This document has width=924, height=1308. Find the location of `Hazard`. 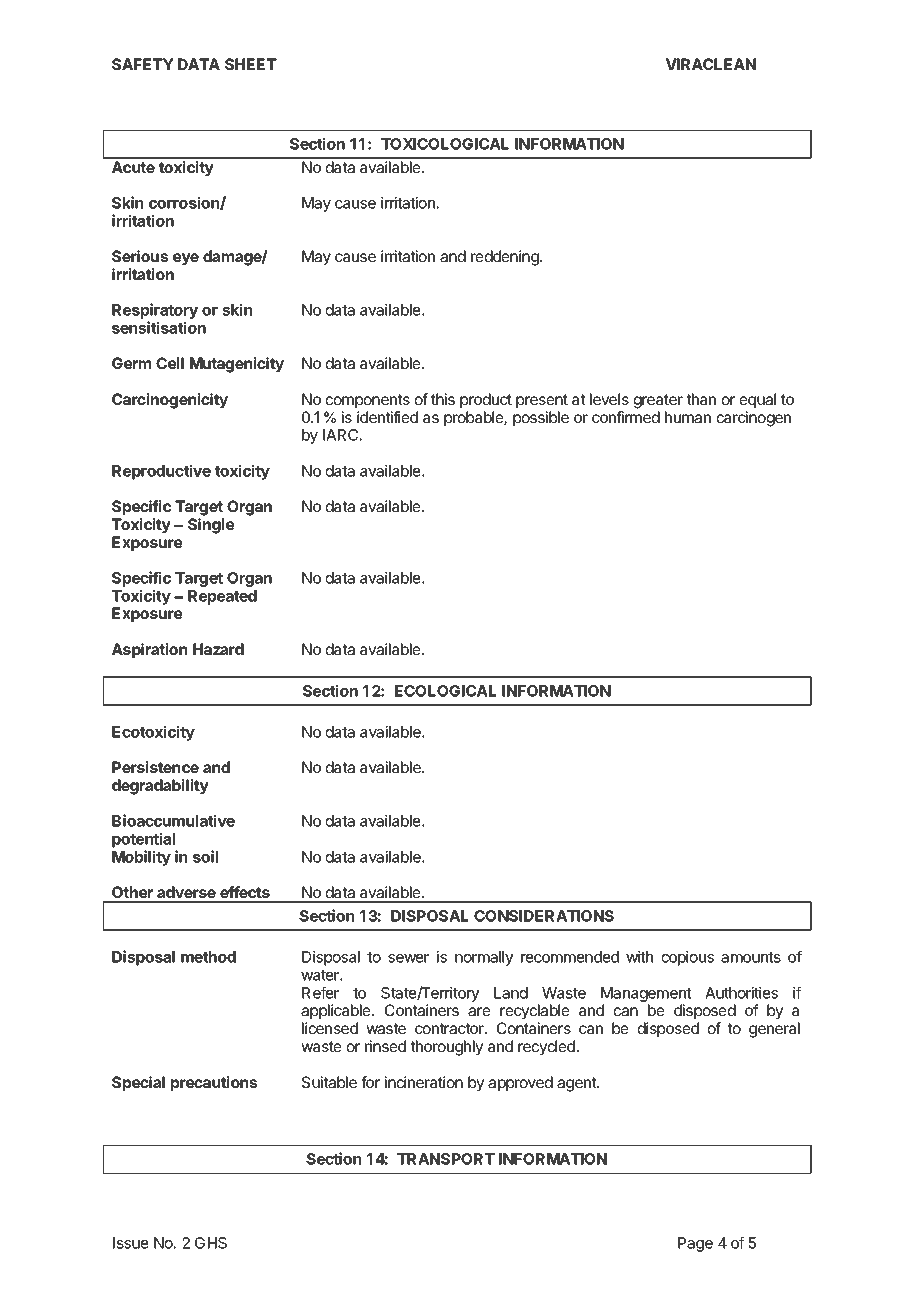

Hazard is located at coordinates (218, 649).
